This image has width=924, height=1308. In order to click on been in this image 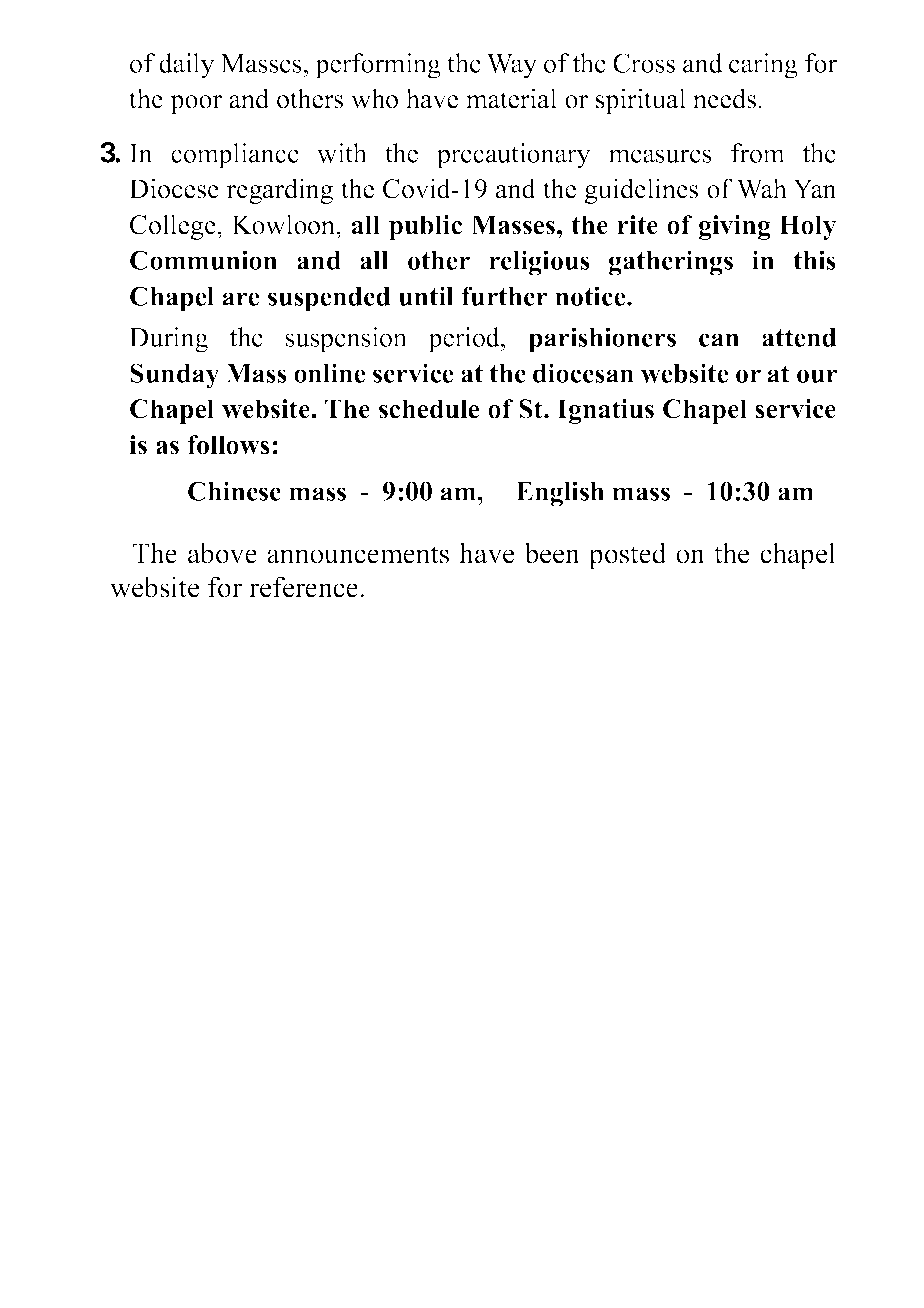, I will do `click(552, 553)`.
